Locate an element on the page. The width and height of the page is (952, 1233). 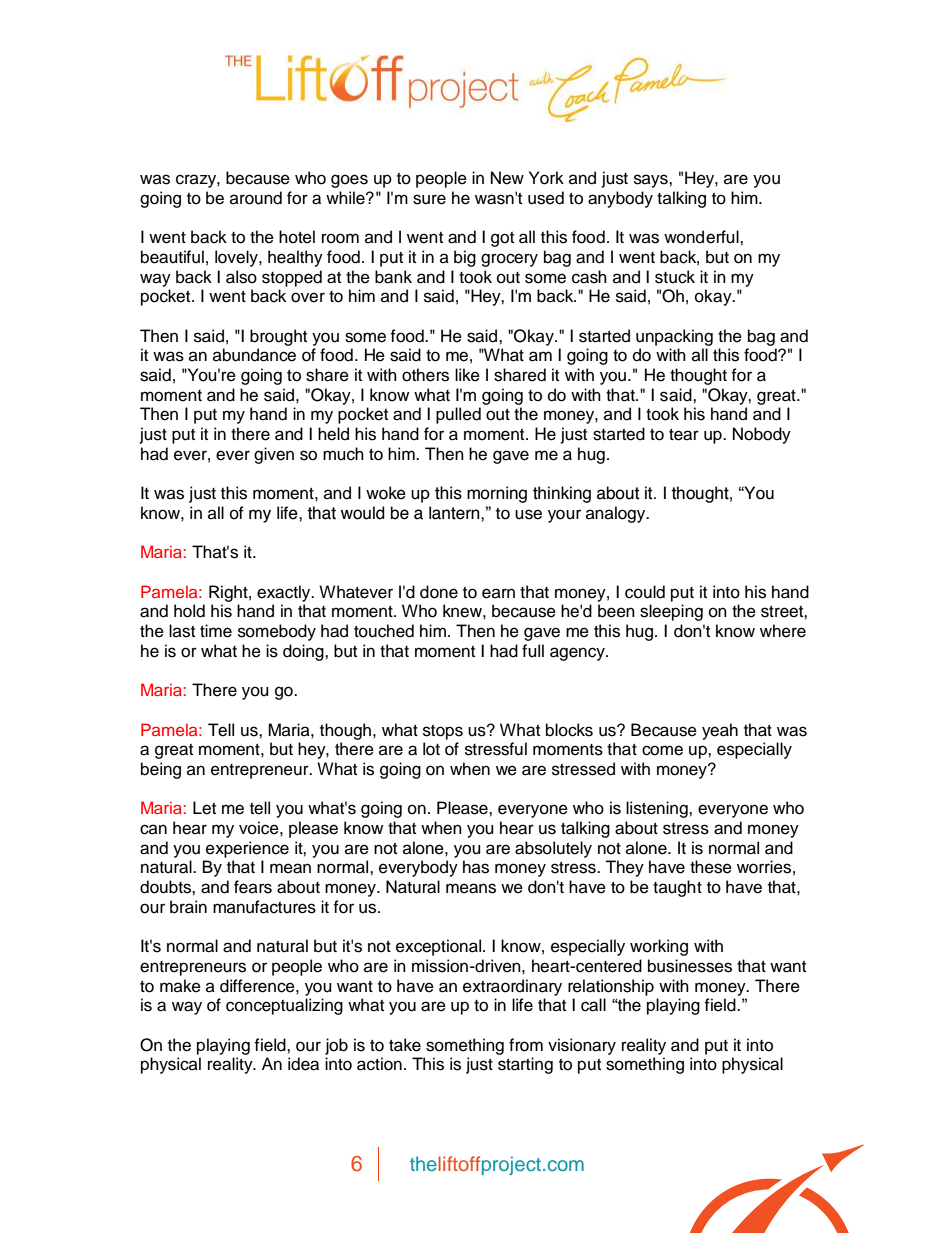
wonderful is located at coordinates (702, 237).
